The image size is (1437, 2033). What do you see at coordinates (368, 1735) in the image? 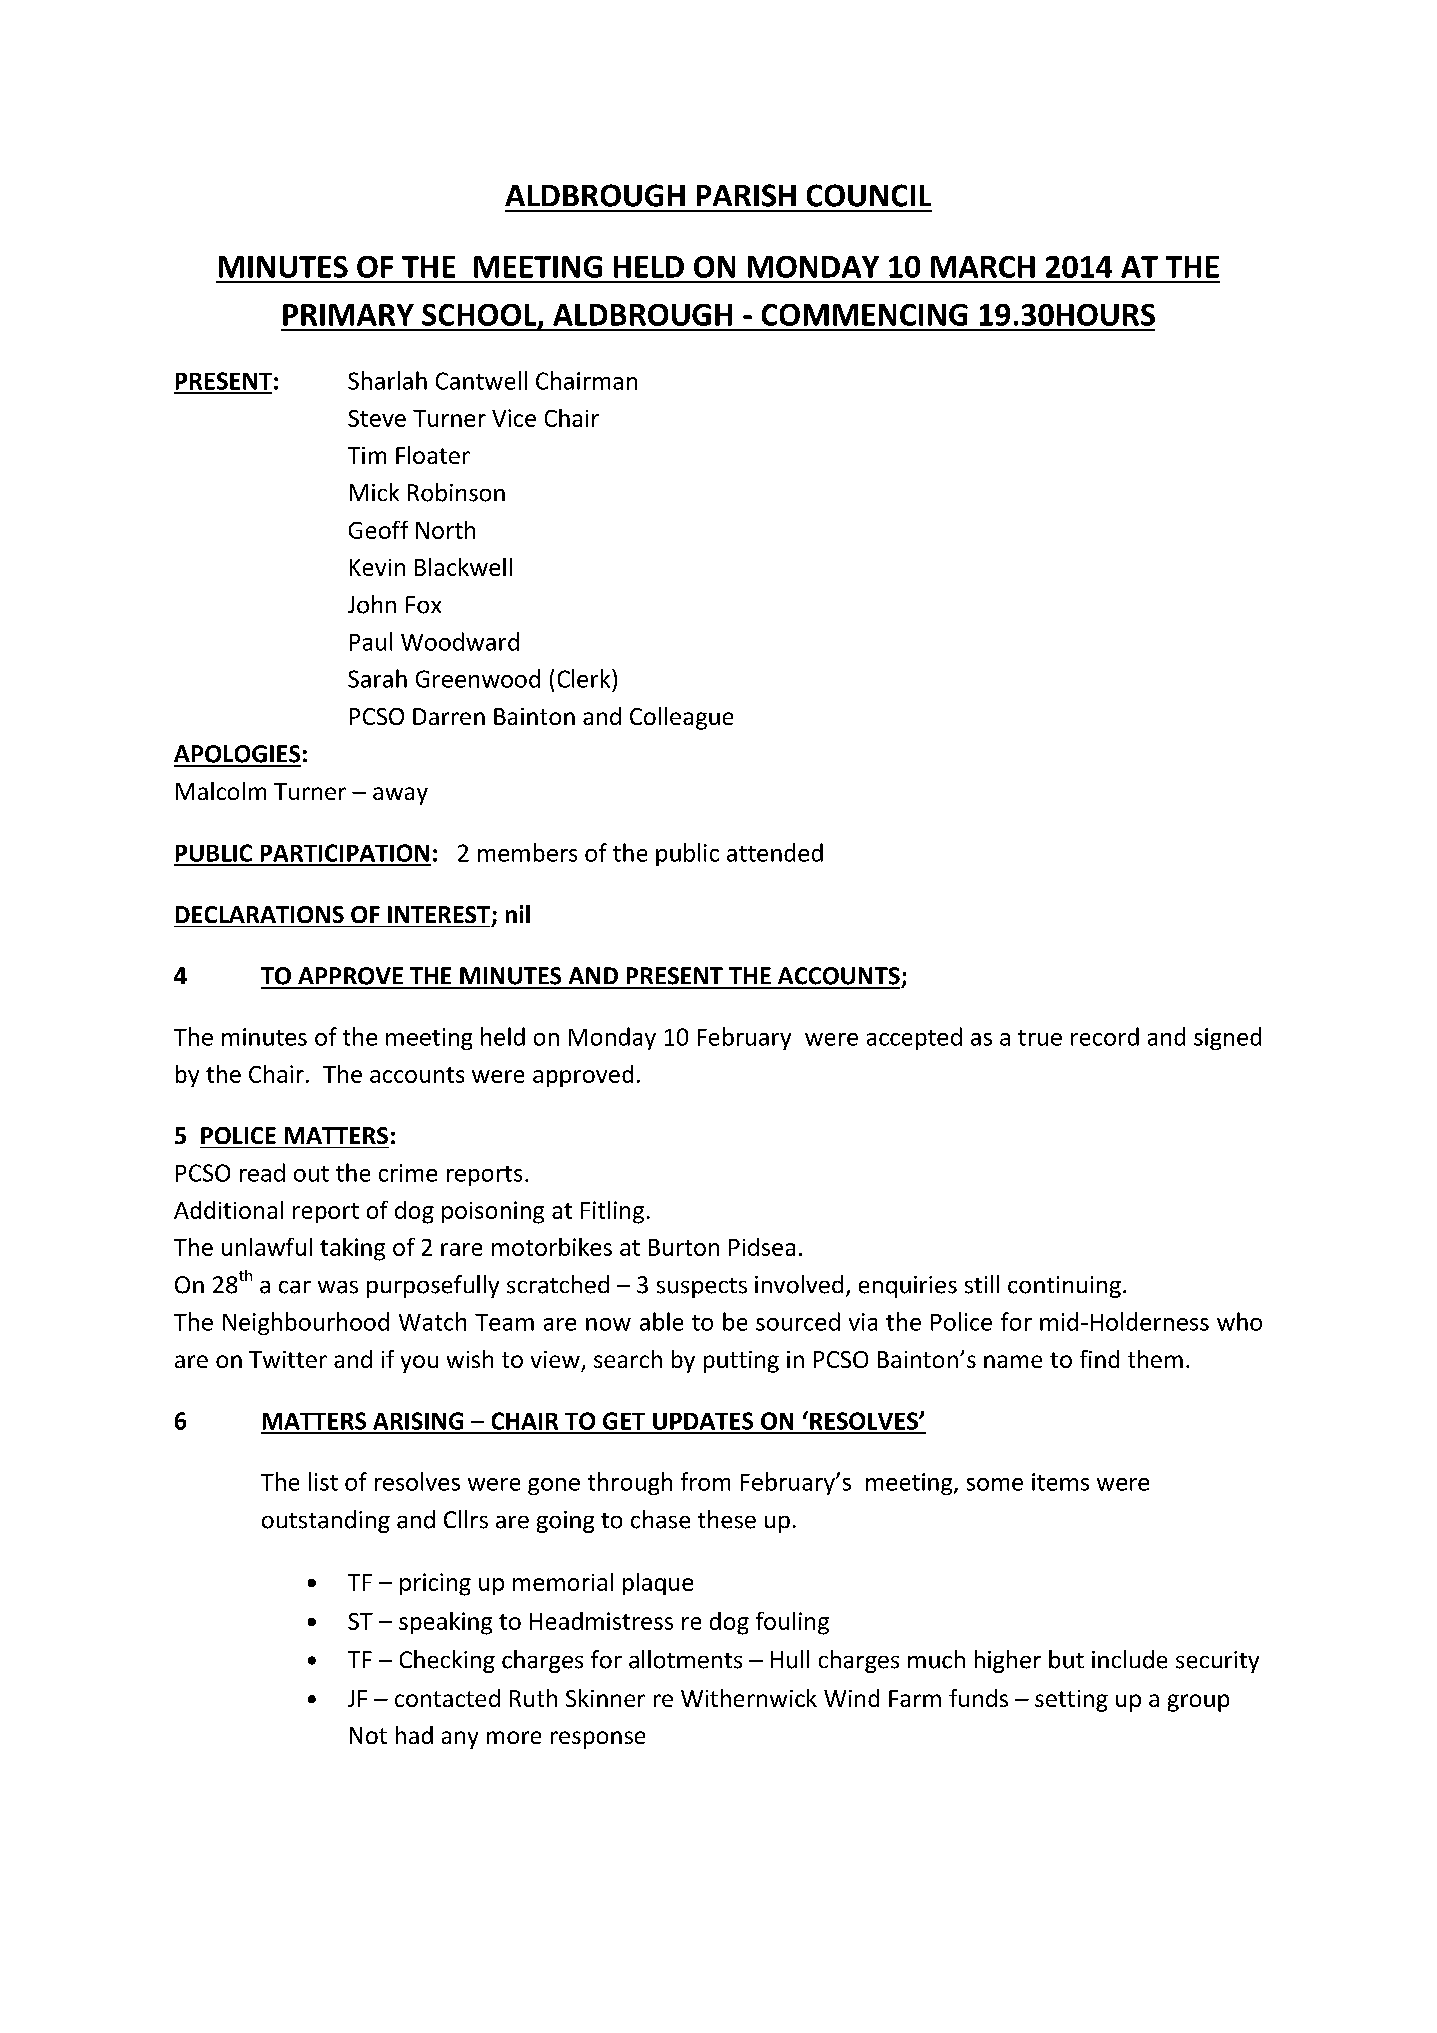
I see `Not` at bounding box center [368, 1735].
